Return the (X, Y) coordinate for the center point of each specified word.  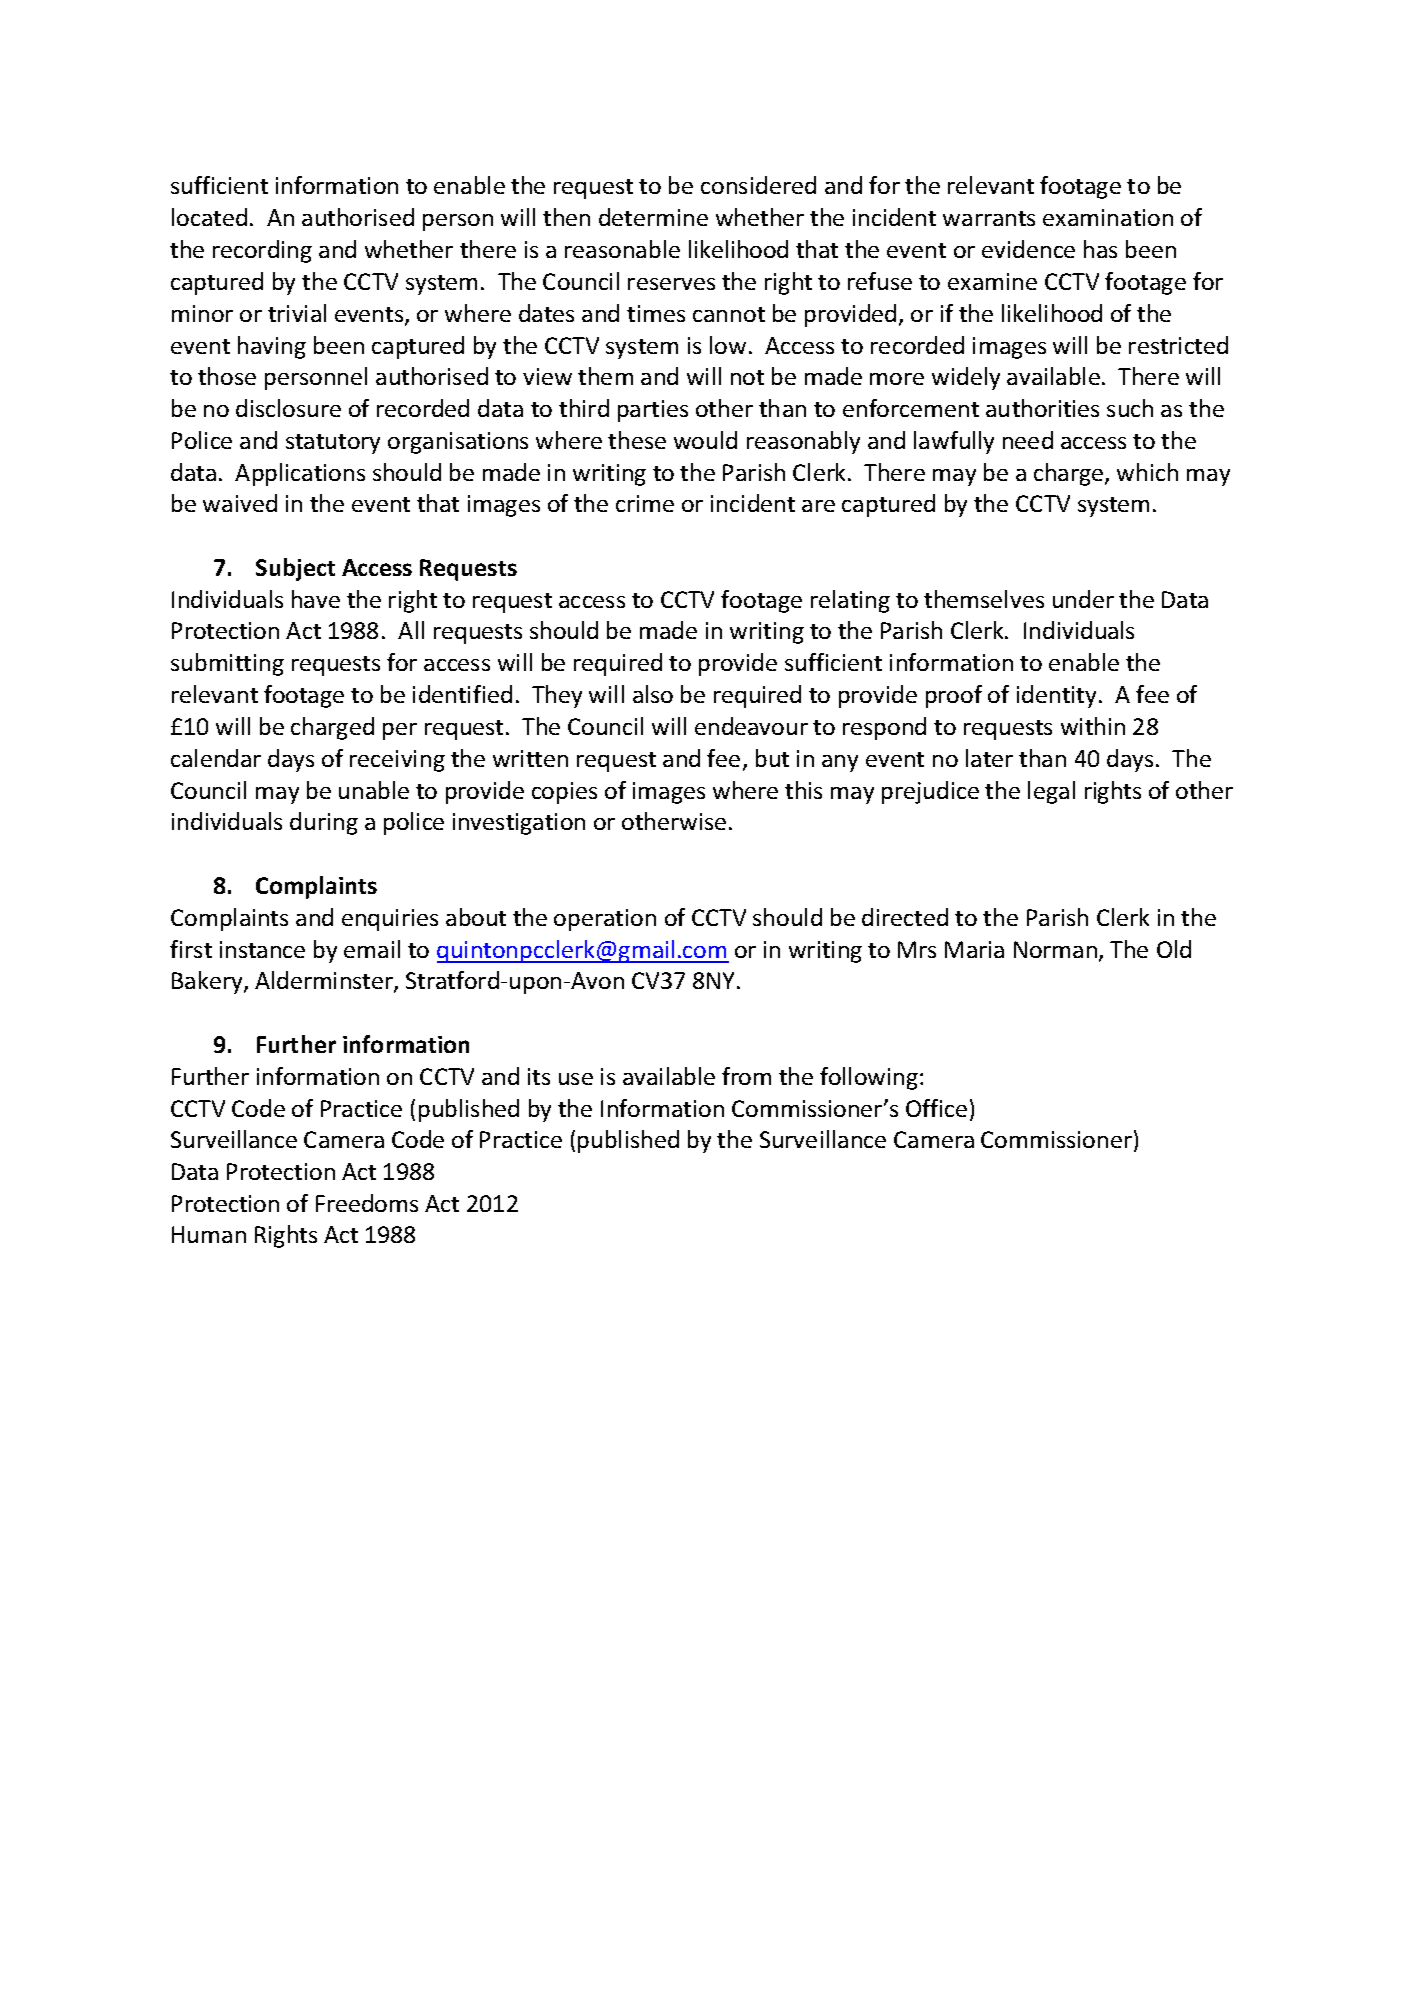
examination (1108, 217)
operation (605, 920)
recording (262, 251)
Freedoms (367, 1203)
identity (1056, 696)
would (705, 440)
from (746, 1076)
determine (653, 217)
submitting (227, 664)
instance (262, 949)
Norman (1057, 951)
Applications (300, 474)
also (653, 694)
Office (936, 1108)
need (1028, 440)
